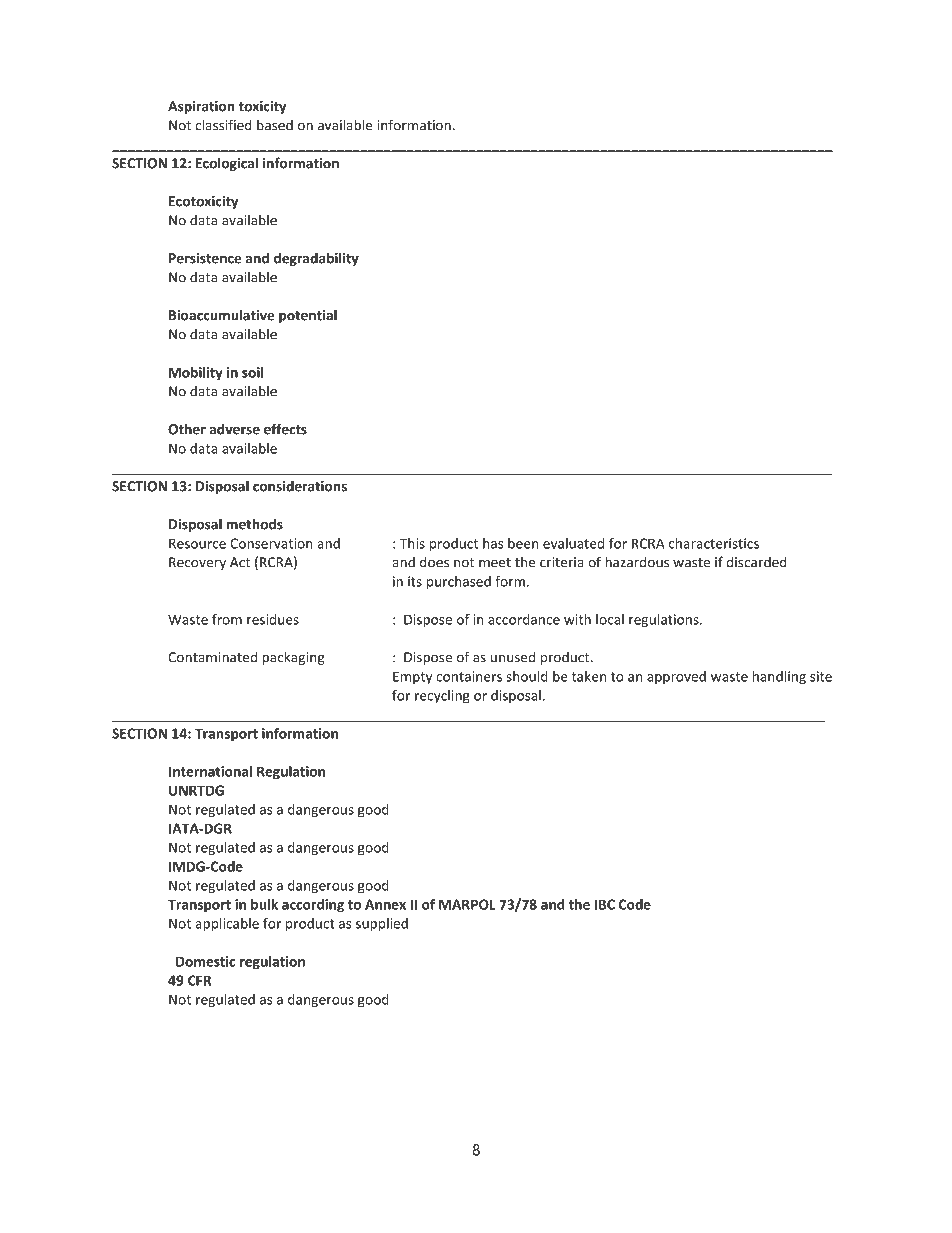  I want to click on characteristics, so click(714, 543).
